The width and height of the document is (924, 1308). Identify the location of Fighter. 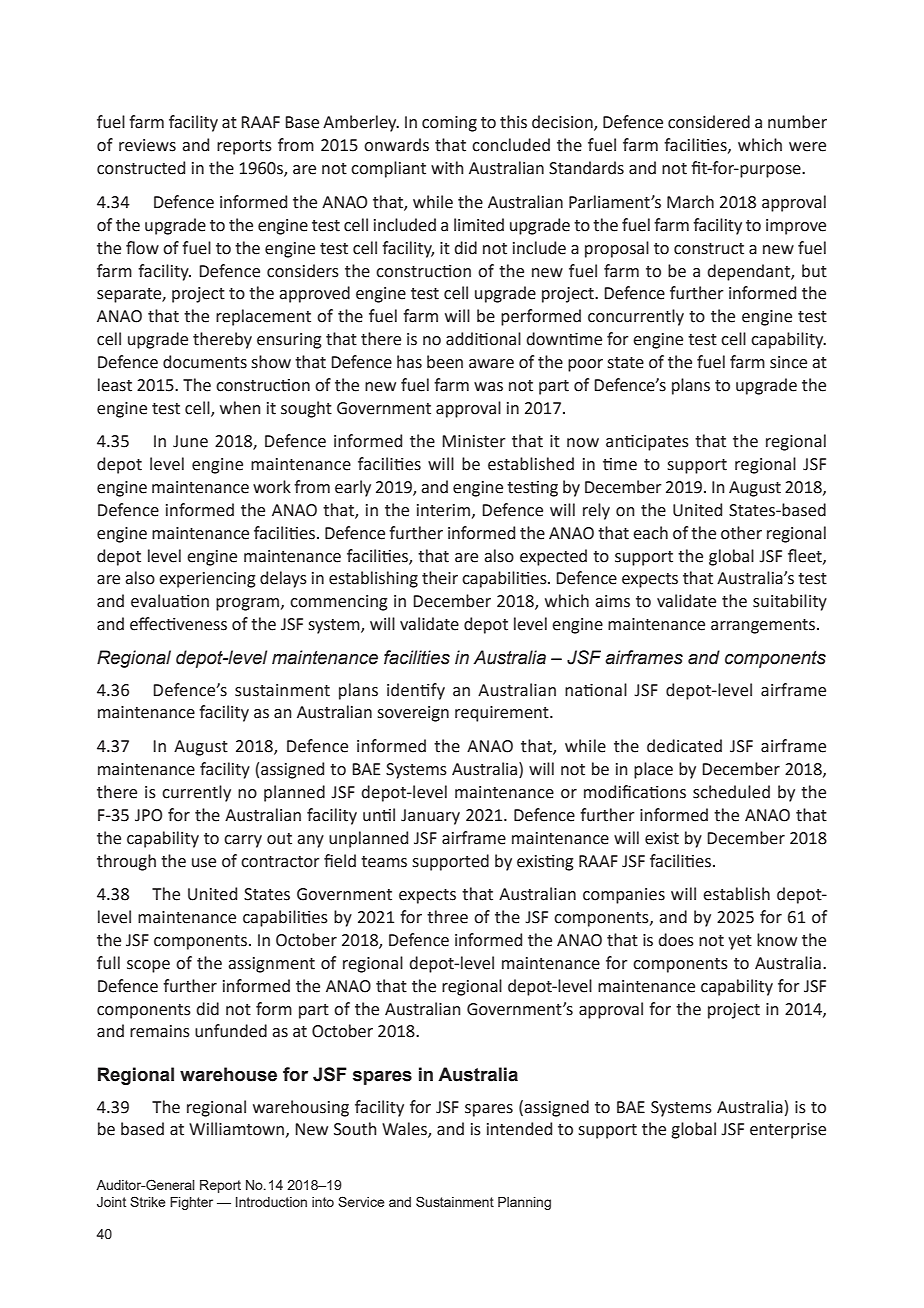
(191, 1203).
